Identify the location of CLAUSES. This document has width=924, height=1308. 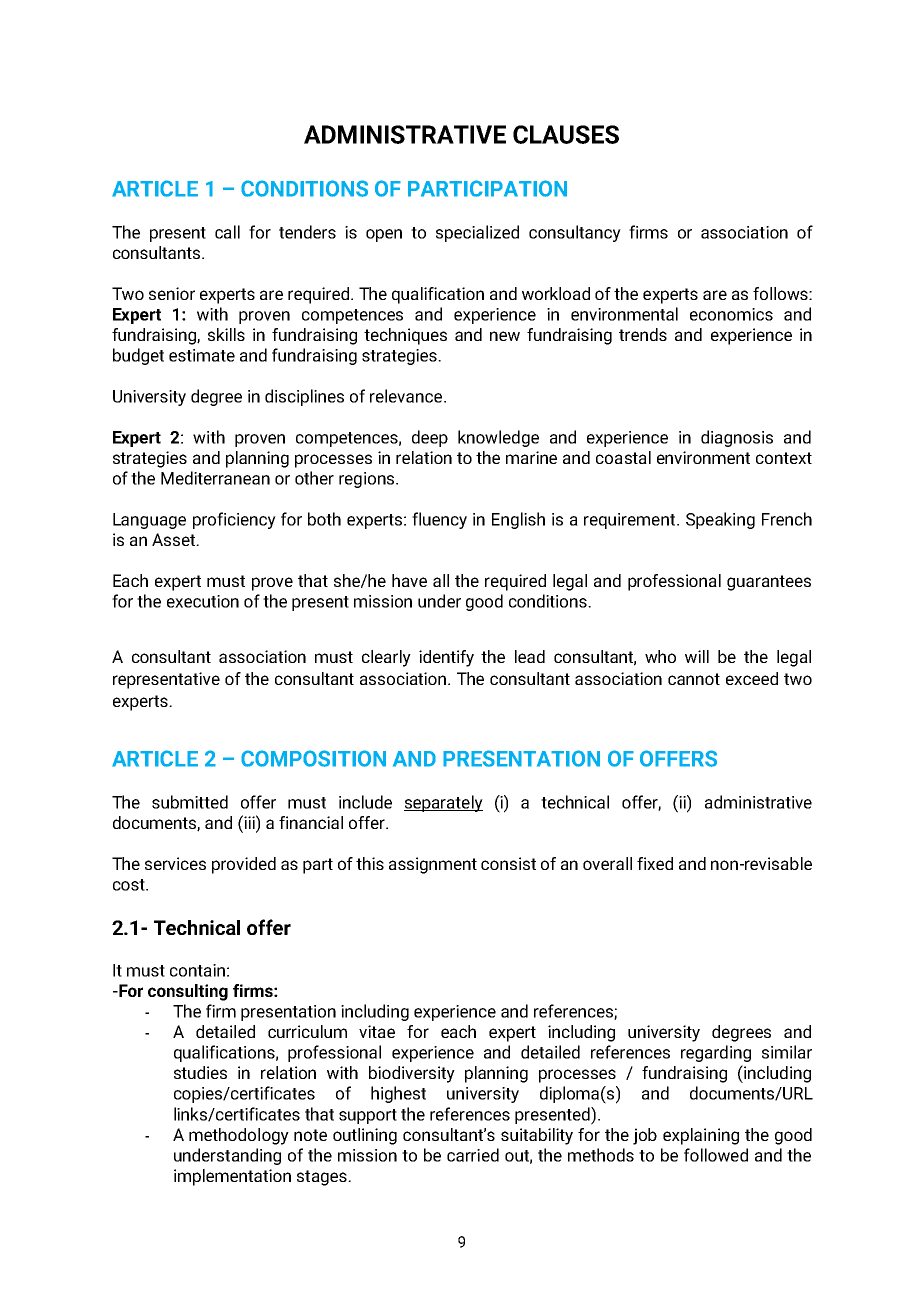
(566, 134).
